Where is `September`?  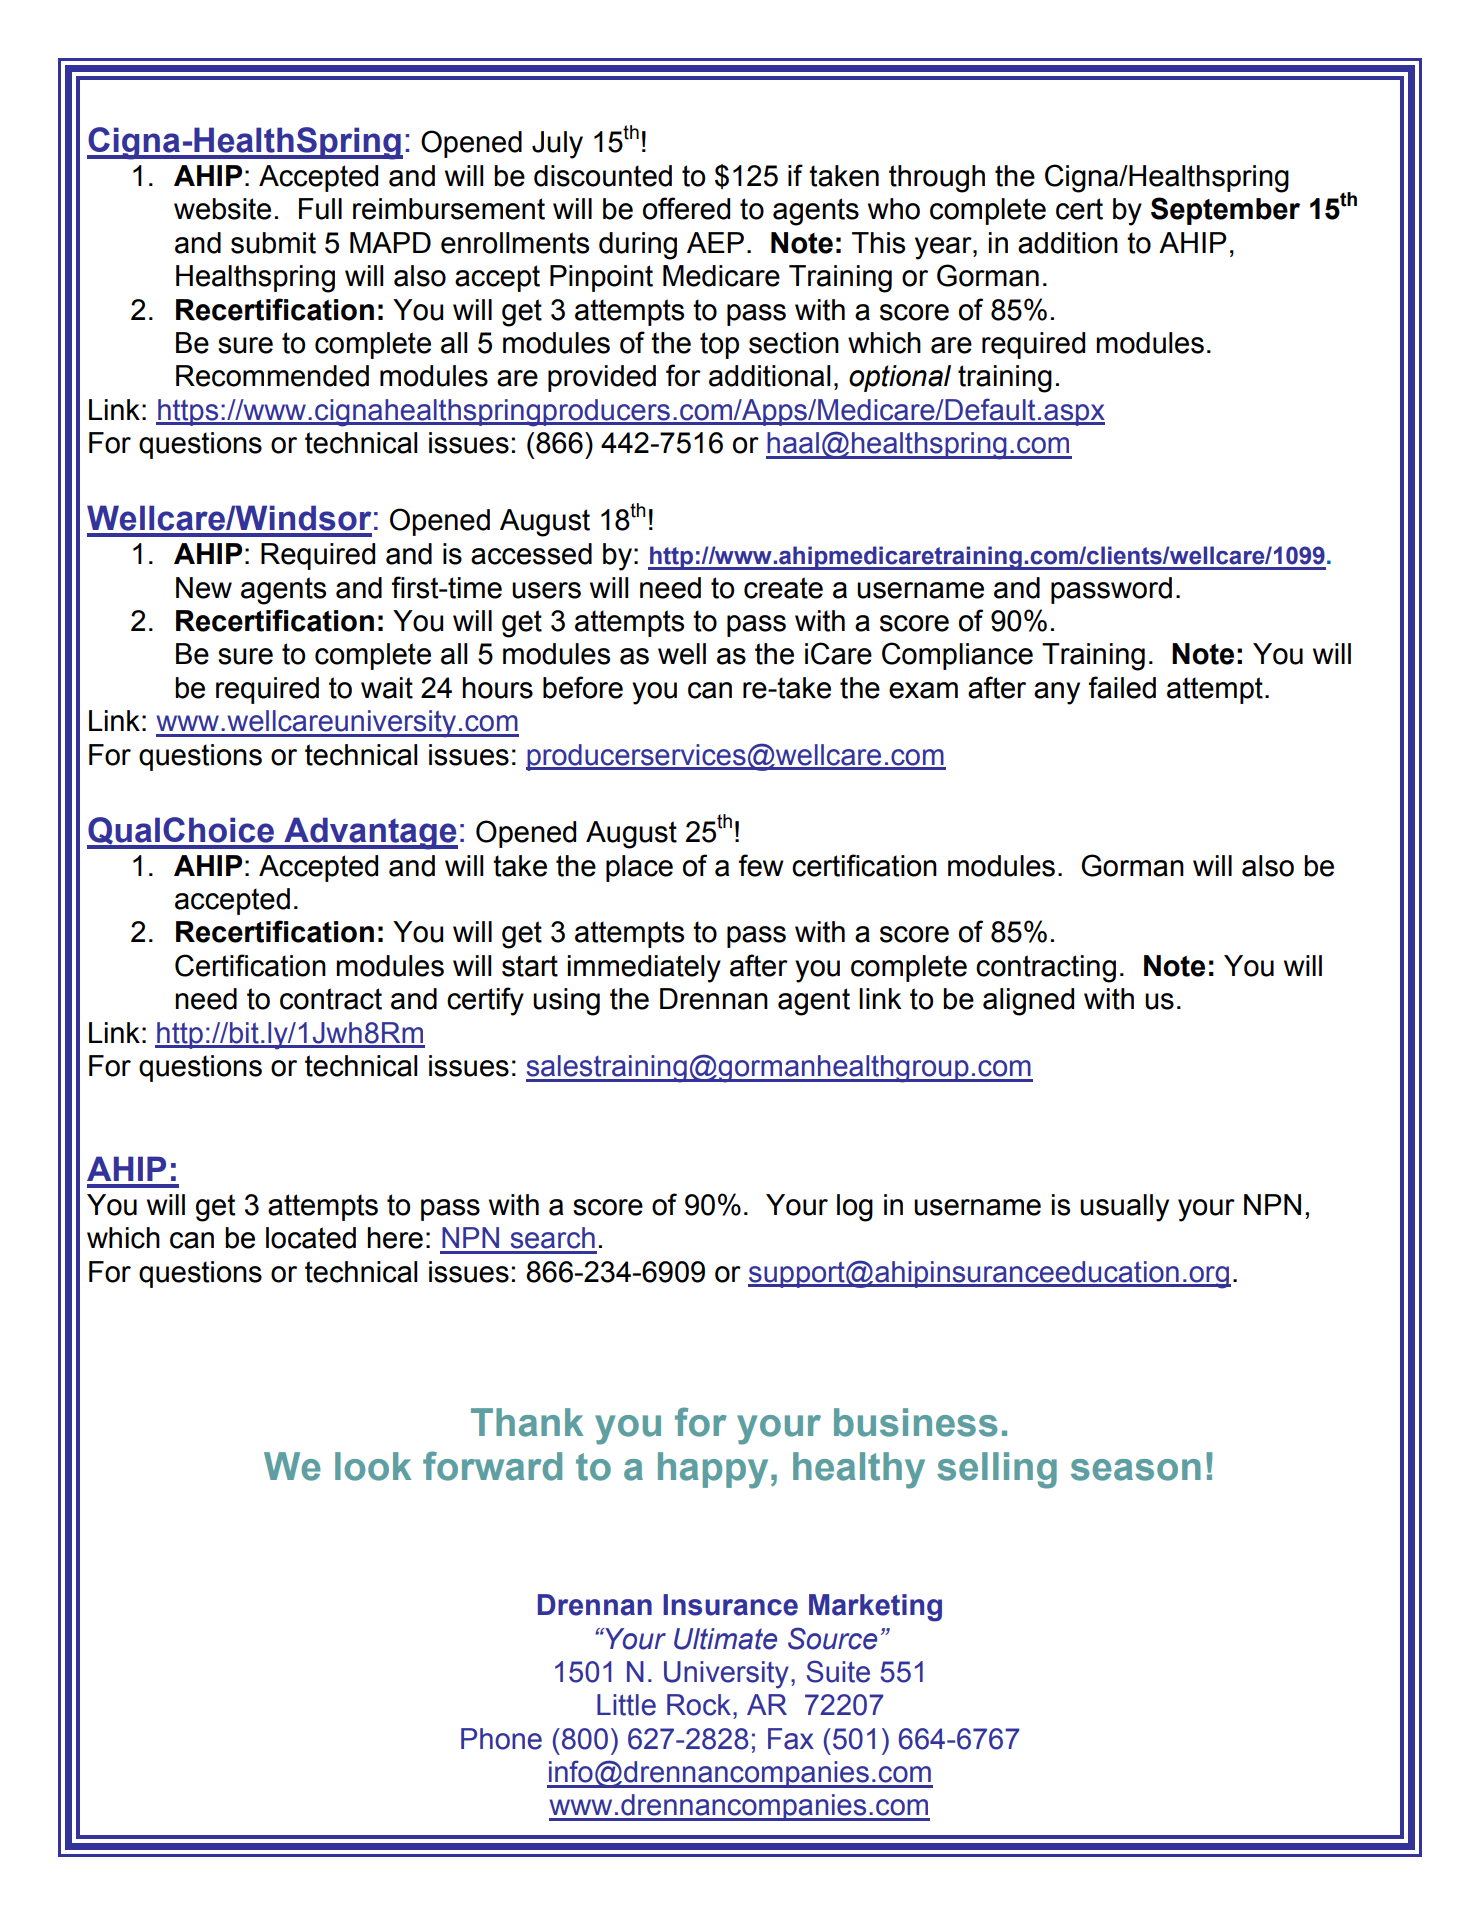 September is located at coordinates (1225, 211).
